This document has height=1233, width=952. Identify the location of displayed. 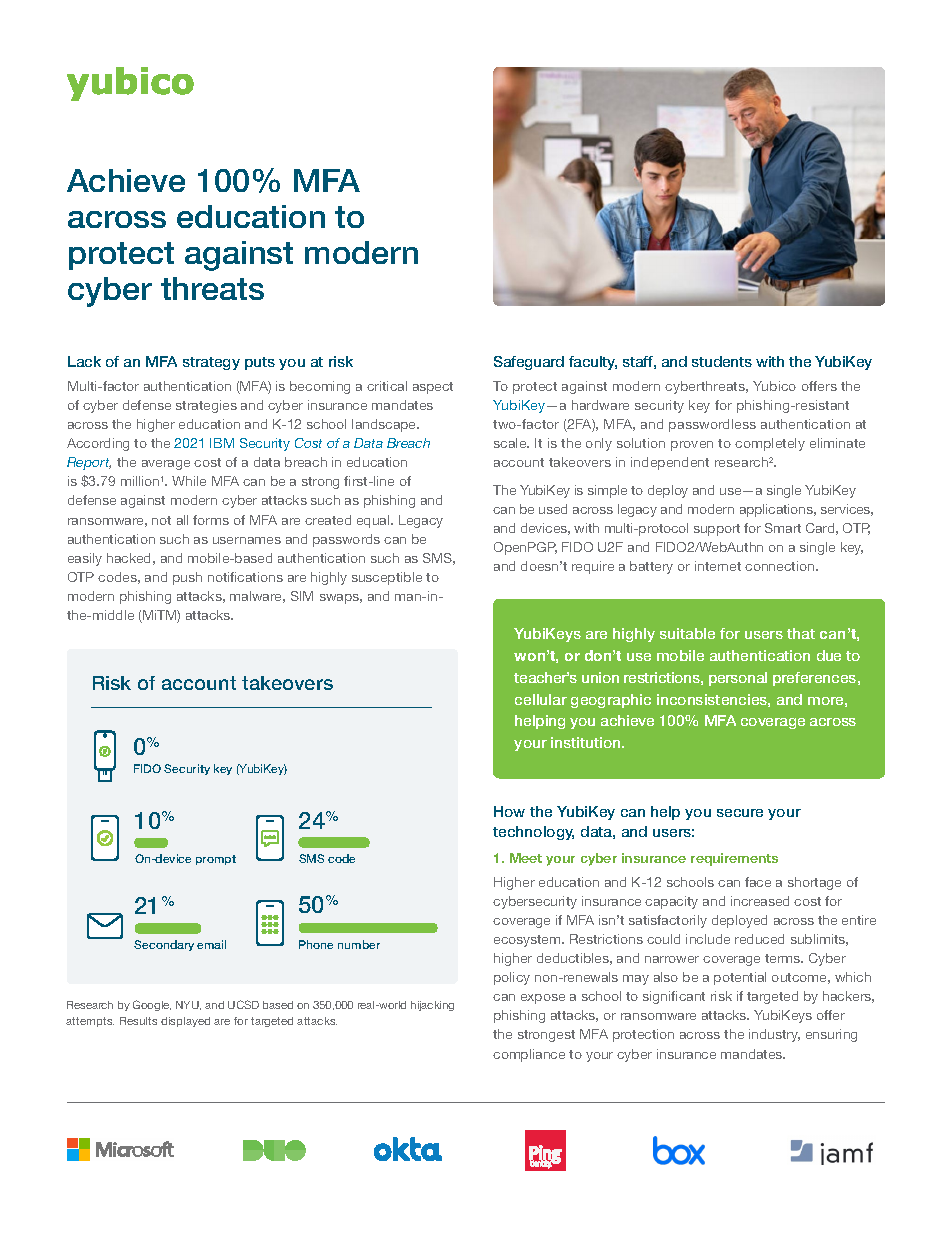
(185, 1022).
